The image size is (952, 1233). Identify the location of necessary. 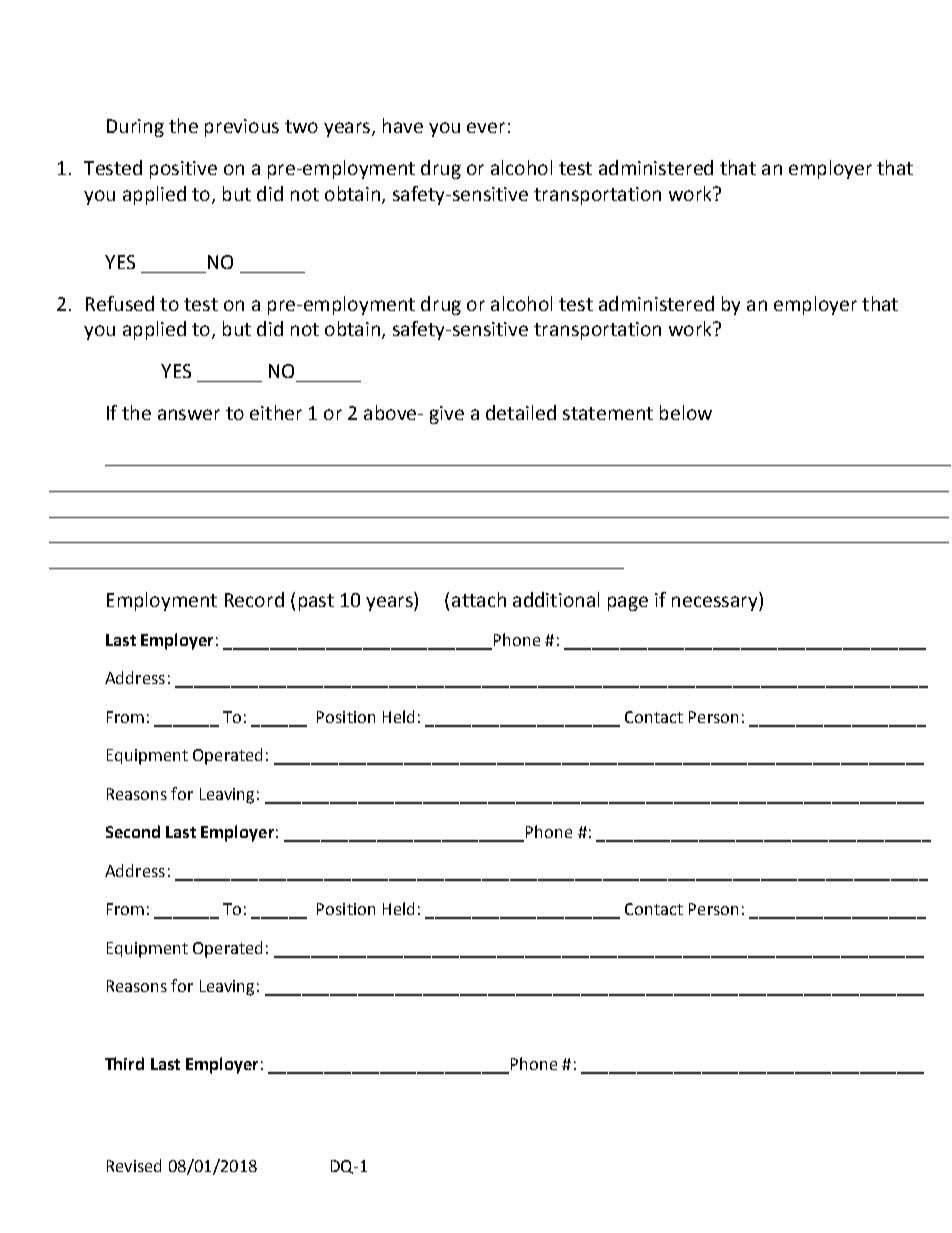
(716, 603).
